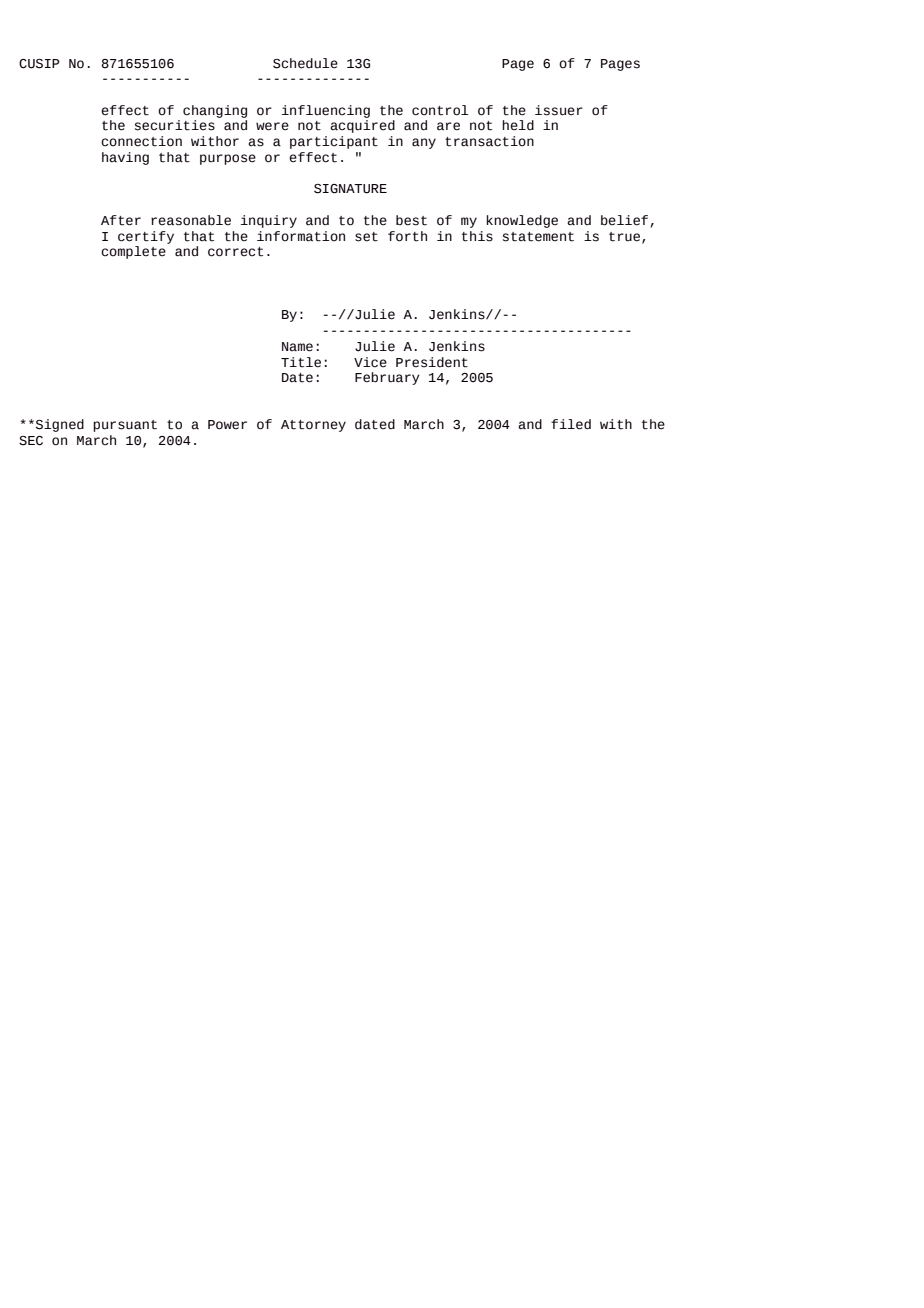  I want to click on pursuant, so click(125, 426).
